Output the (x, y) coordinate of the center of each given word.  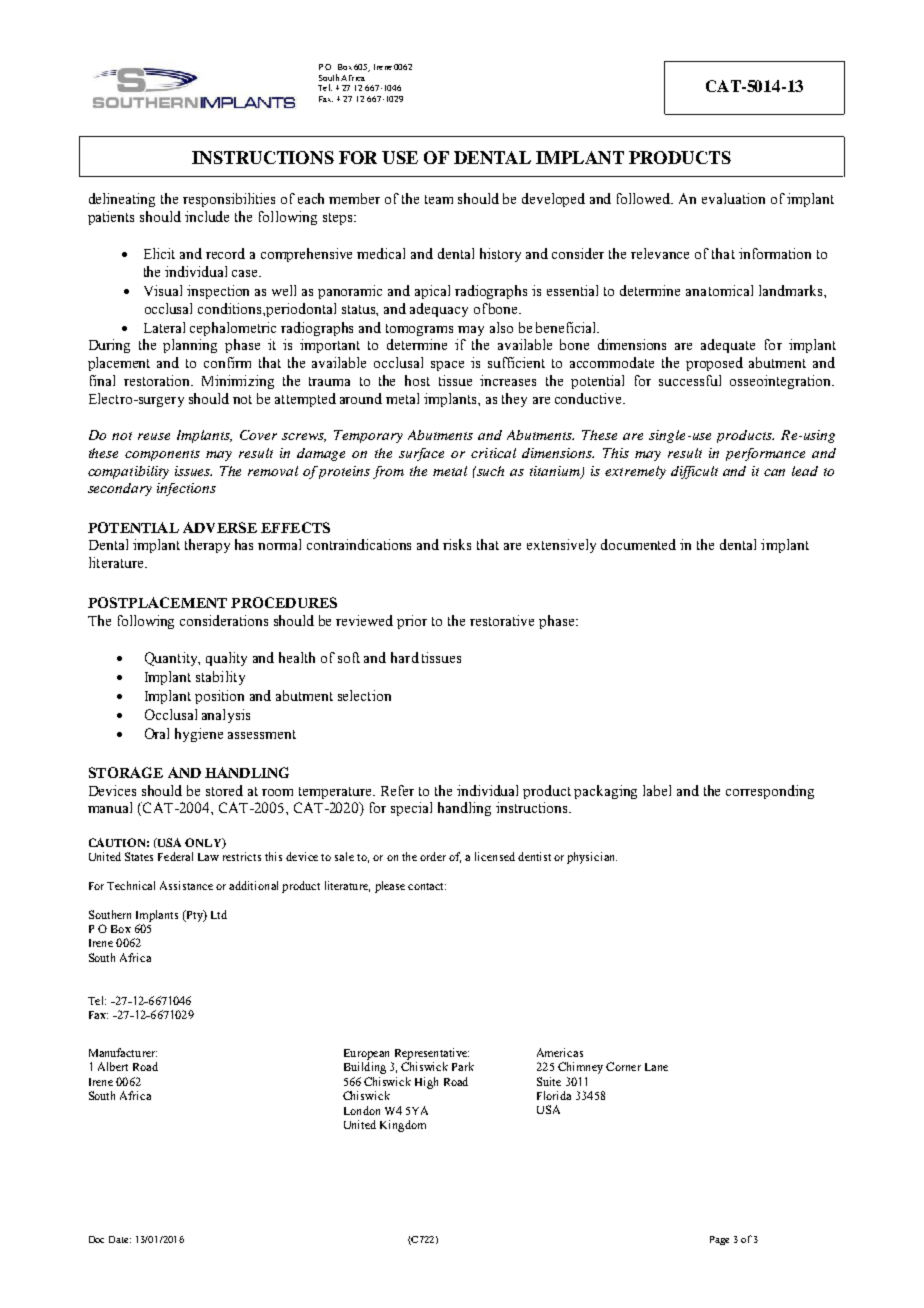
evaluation (733, 198)
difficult (694, 472)
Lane (656, 1067)
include (207, 216)
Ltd (219, 914)
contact (427, 886)
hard (405, 657)
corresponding (770, 792)
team (439, 199)
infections (186, 489)
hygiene (199, 735)
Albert (113, 1066)
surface (421, 454)
